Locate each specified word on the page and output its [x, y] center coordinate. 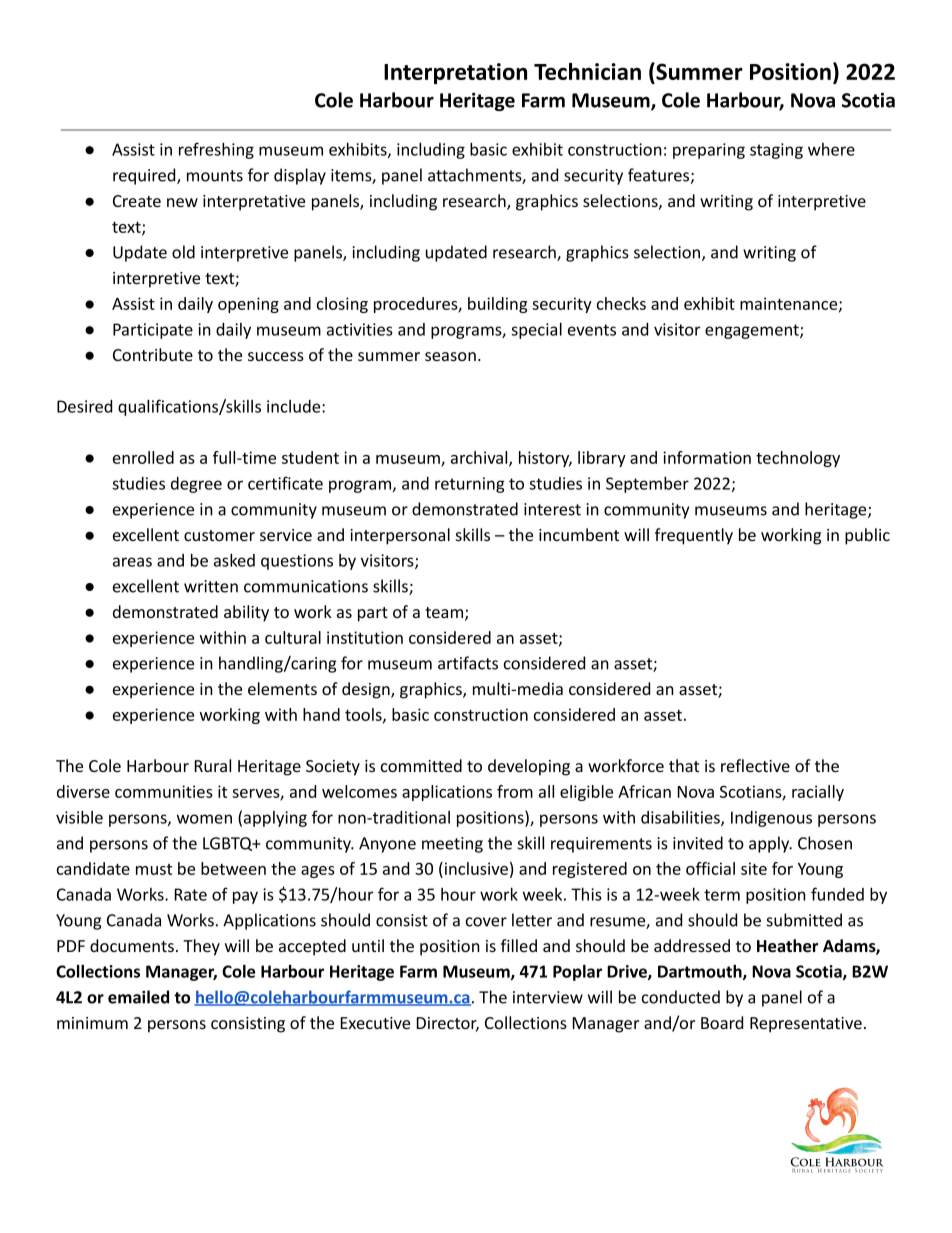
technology [798, 459]
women [204, 819]
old [183, 252]
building [498, 305]
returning [470, 485]
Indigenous [771, 819]
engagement [753, 331]
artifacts [468, 663]
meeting [452, 845]
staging [776, 151]
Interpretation [455, 73]
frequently [694, 536]
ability [246, 613]
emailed [138, 997]
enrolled [143, 457]
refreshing [216, 150]
